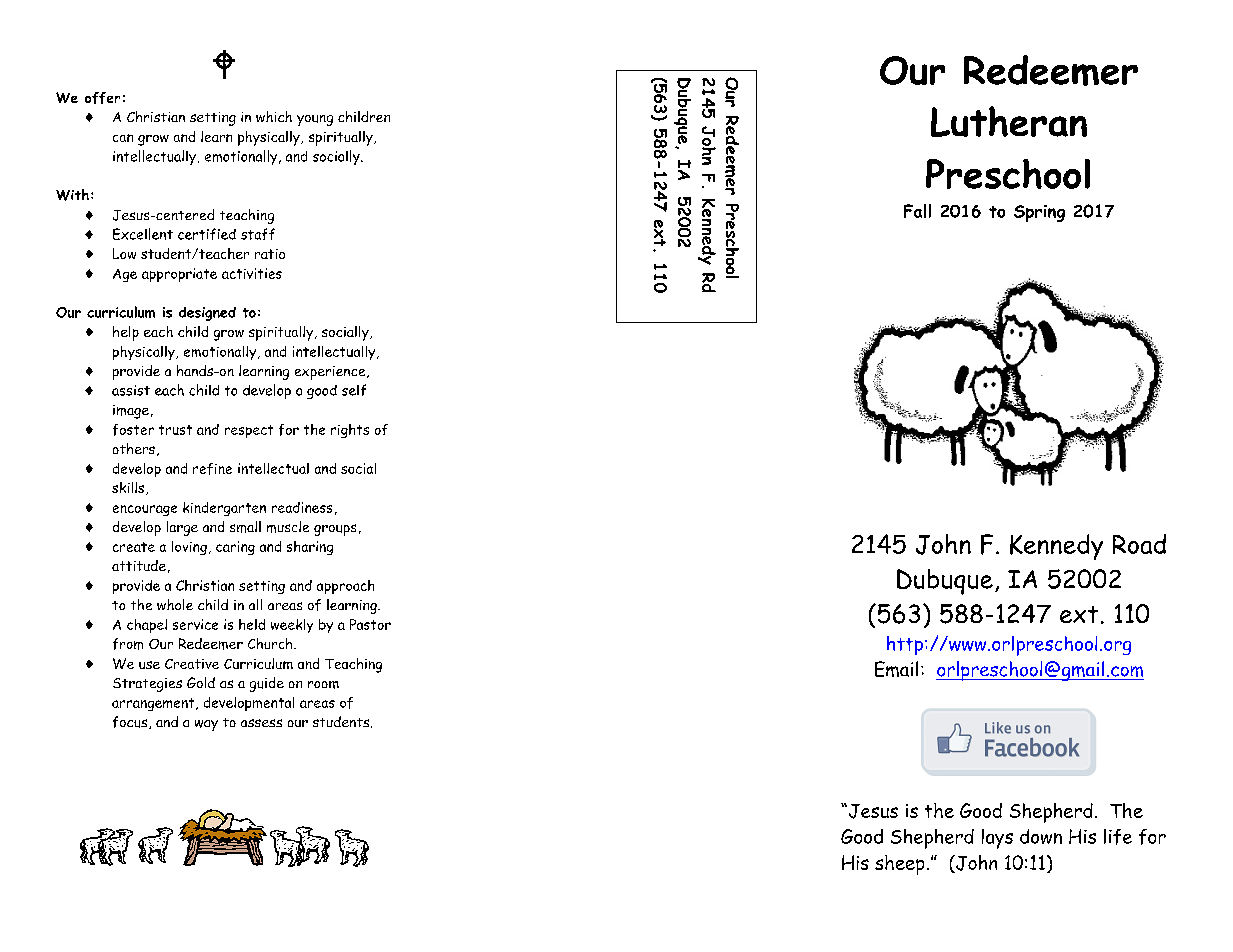 The image size is (1233, 952). What do you see at coordinates (997, 839) in the screenshot?
I see `lays` at bounding box center [997, 839].
